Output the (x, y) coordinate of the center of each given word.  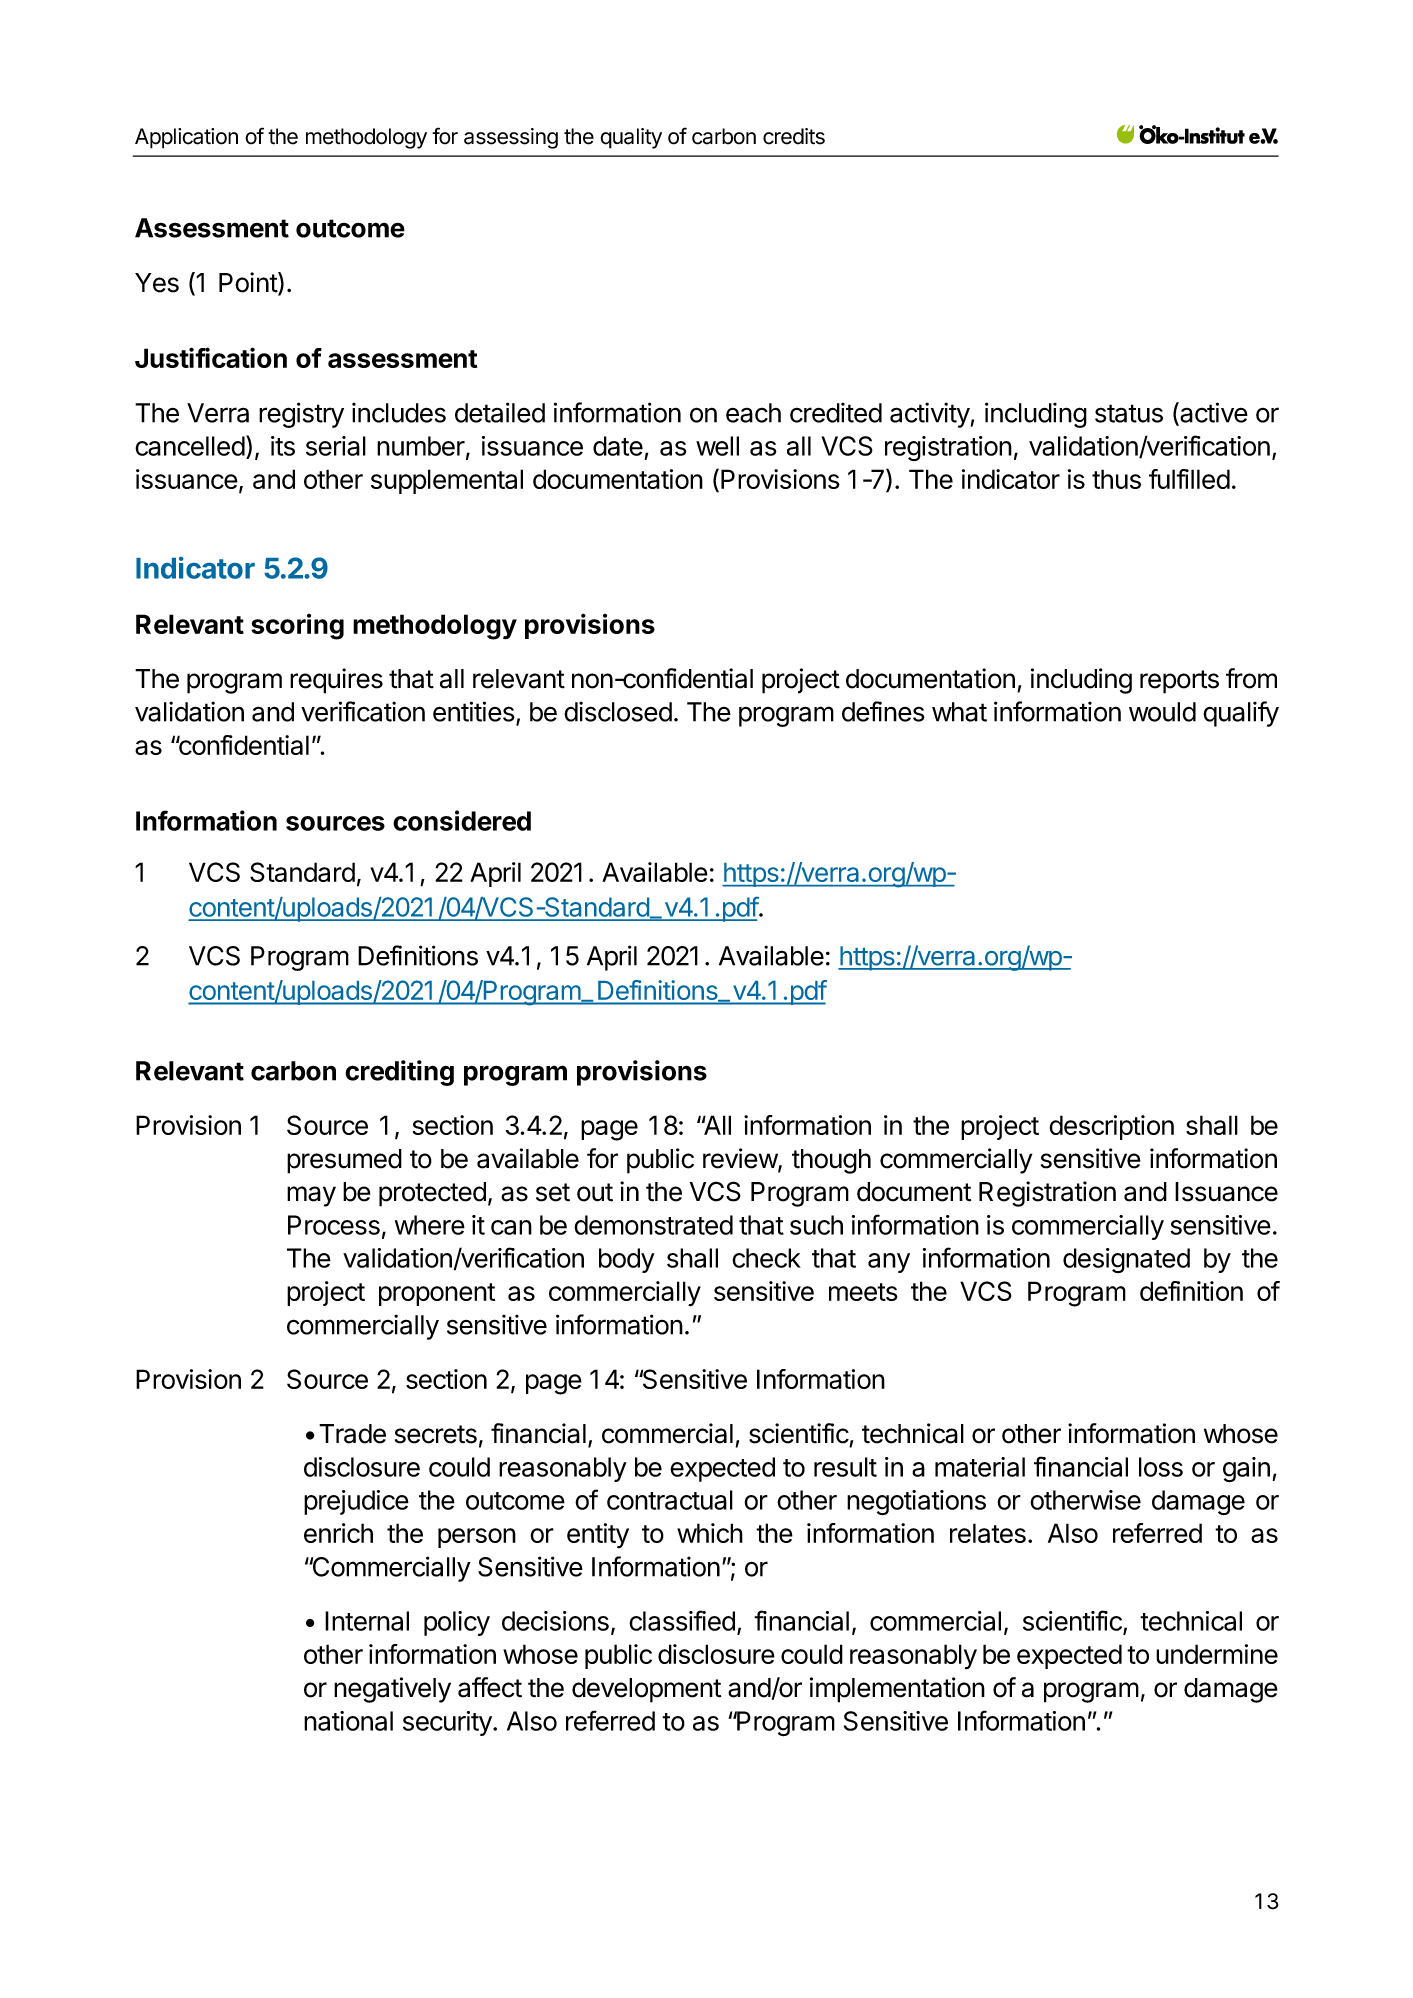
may (311, 1196)
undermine (1217, 1654)
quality (631, 138)
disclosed (618, 711)
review (741, 1159)
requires (336, 681)
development (646, 1690)
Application (186, 138)
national (348, 1721)
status (1129, 413)
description (1111, 1127)
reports (1179, 682)
